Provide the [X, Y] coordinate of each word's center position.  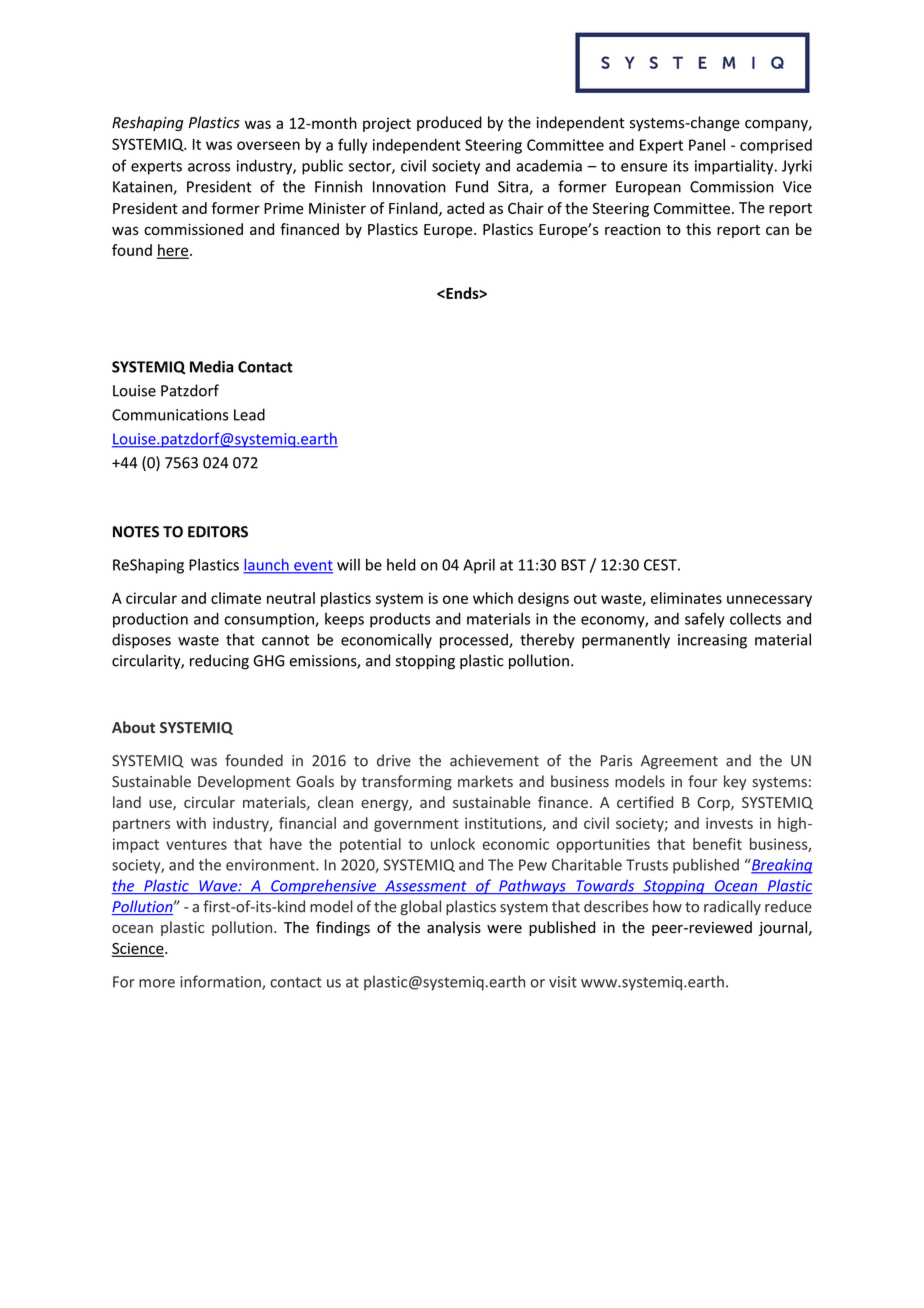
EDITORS [218, 532]
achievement [494, 760]
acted [465, 208]
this [698, 229]
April [479, 566]
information [221, 982]
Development [244, 782]
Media [212, 366]
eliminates [686, 598]
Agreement [679, 762]
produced [449, 123]
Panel [707, 145]
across [209, 167]
